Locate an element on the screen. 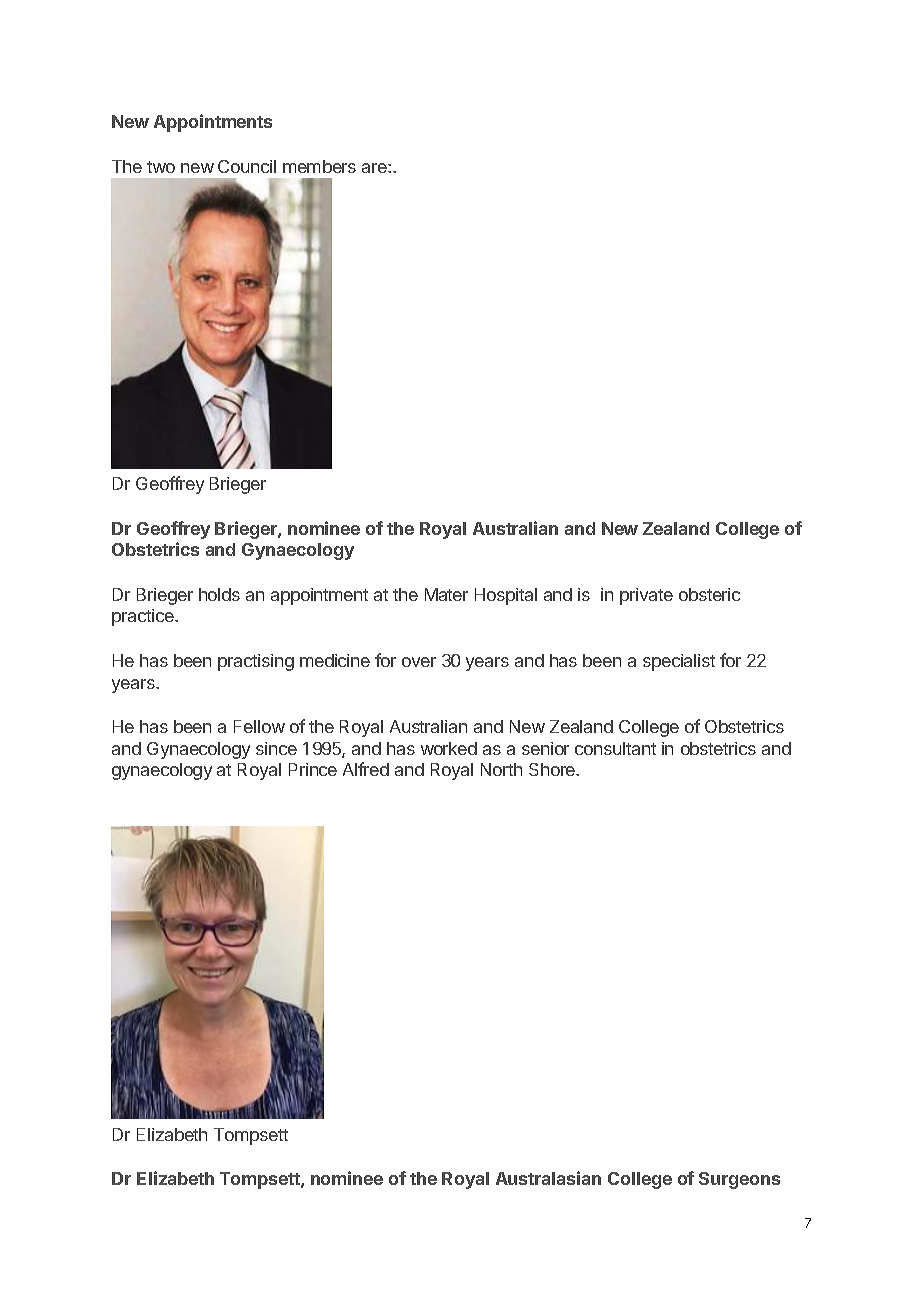 The height and width of the screenshot is (1308, 924). specialist is located at coordinates (679, 662).
